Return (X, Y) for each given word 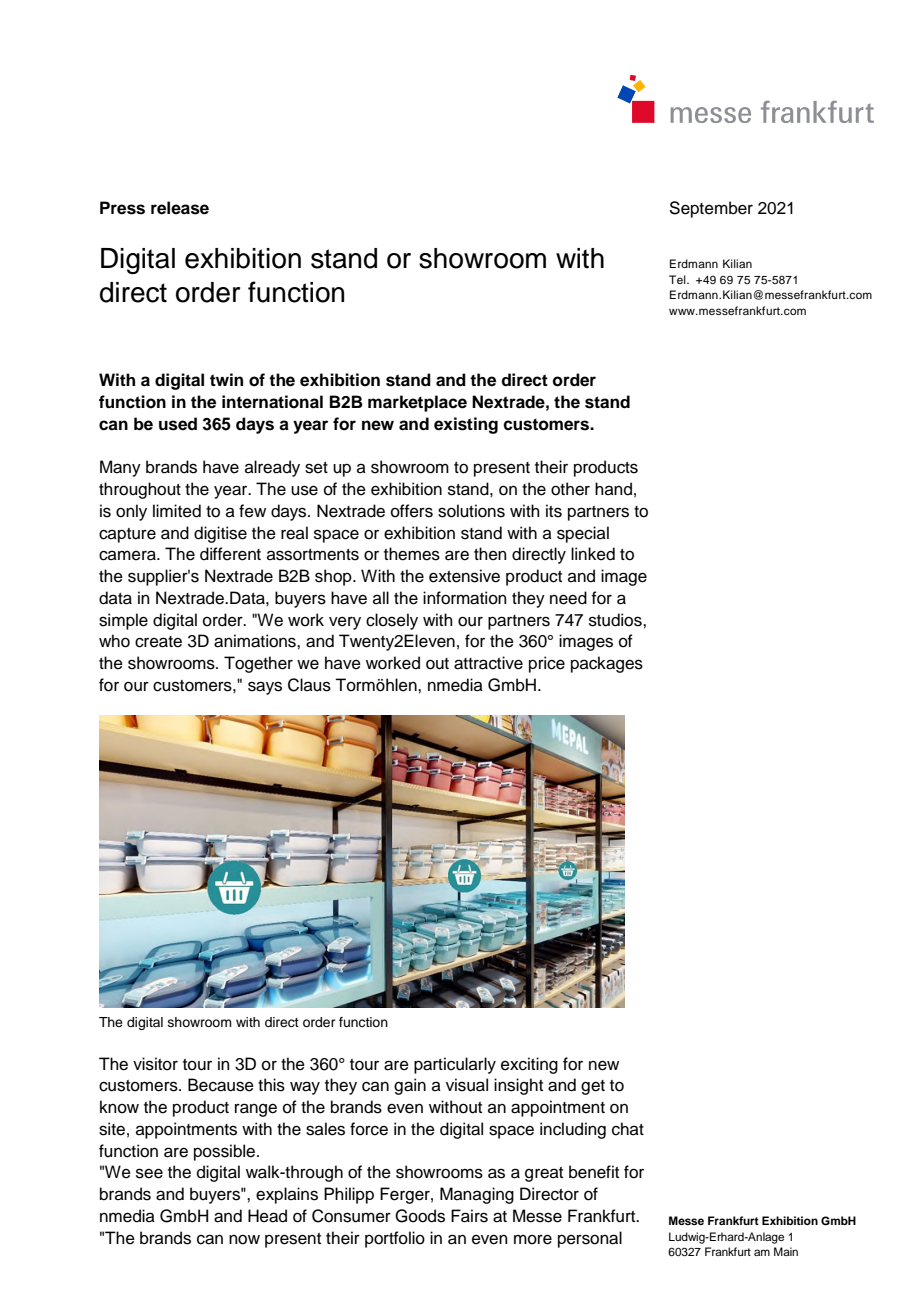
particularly (455, 1065)
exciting (529, 1065)
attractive (488, 663)
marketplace (417, 403)
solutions (471, 511)
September (711, 209)
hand (613, 489)
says (265, 688)
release (180, 208)
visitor (155, 1064)
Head (267, 1216)
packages (607, 664)
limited (177, 511)
